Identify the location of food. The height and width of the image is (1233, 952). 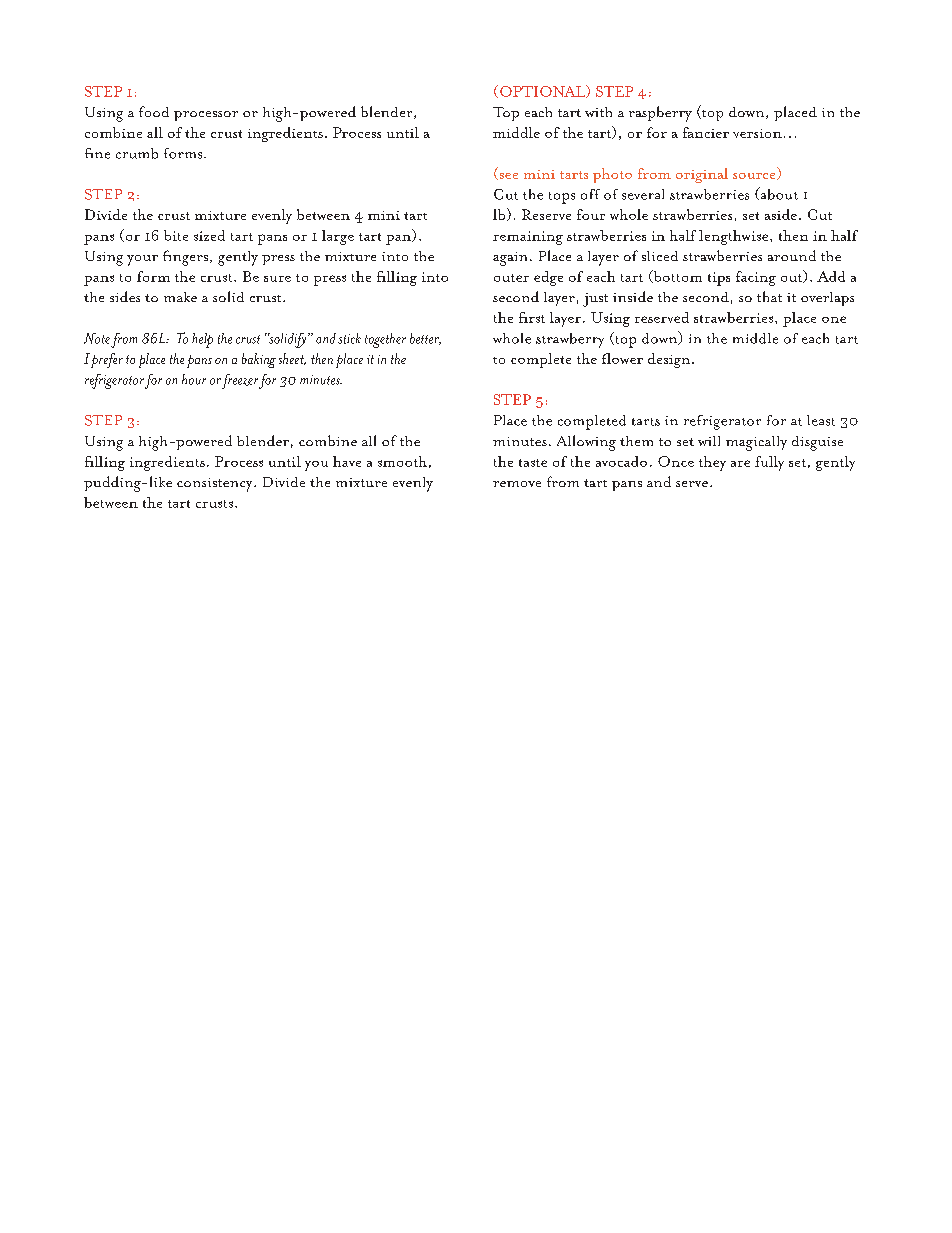
(154, 111).
